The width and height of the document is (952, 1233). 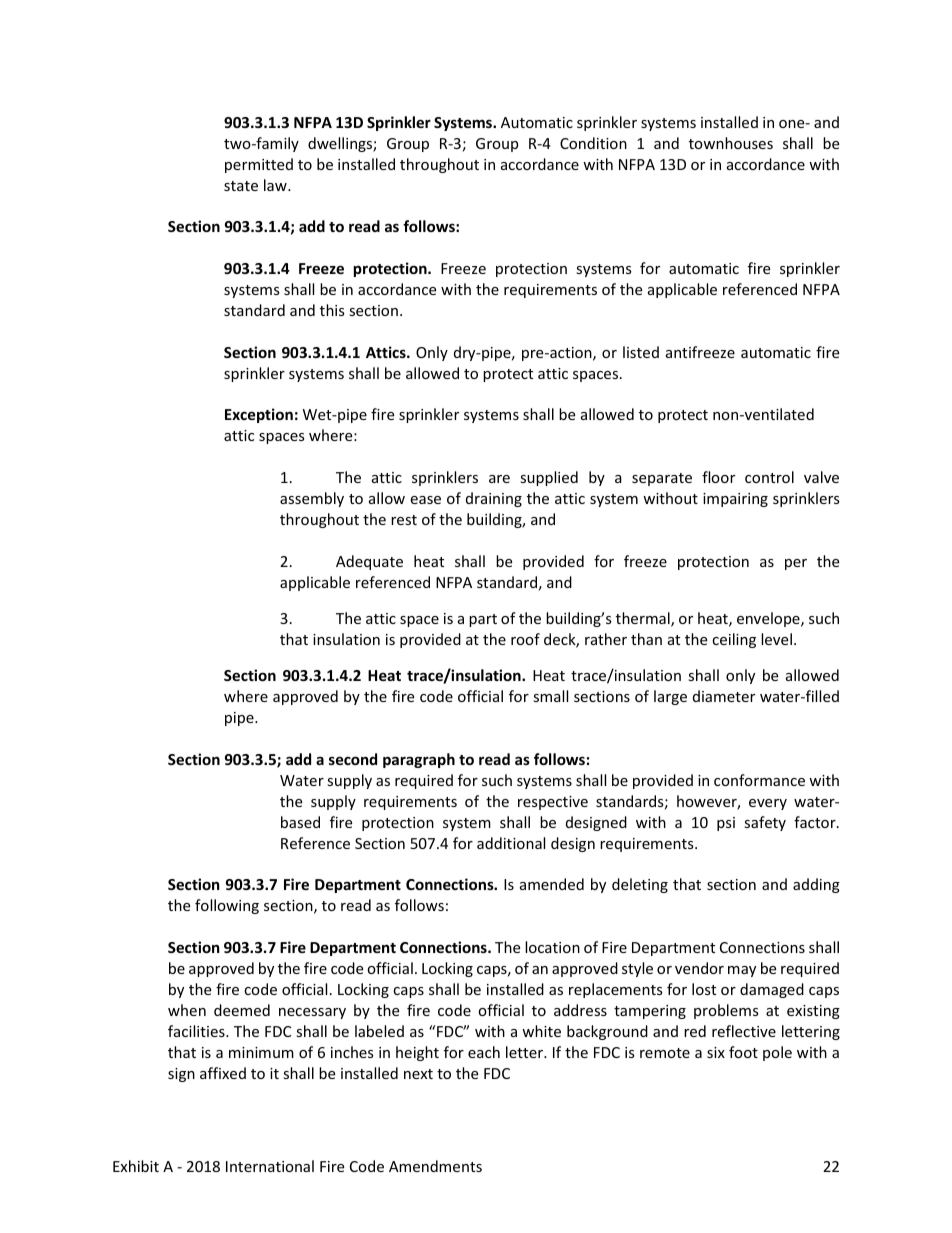 What do you see at coordinates (593, 143) in the document?
I see `Condition` at bounding box center [593, 143].
